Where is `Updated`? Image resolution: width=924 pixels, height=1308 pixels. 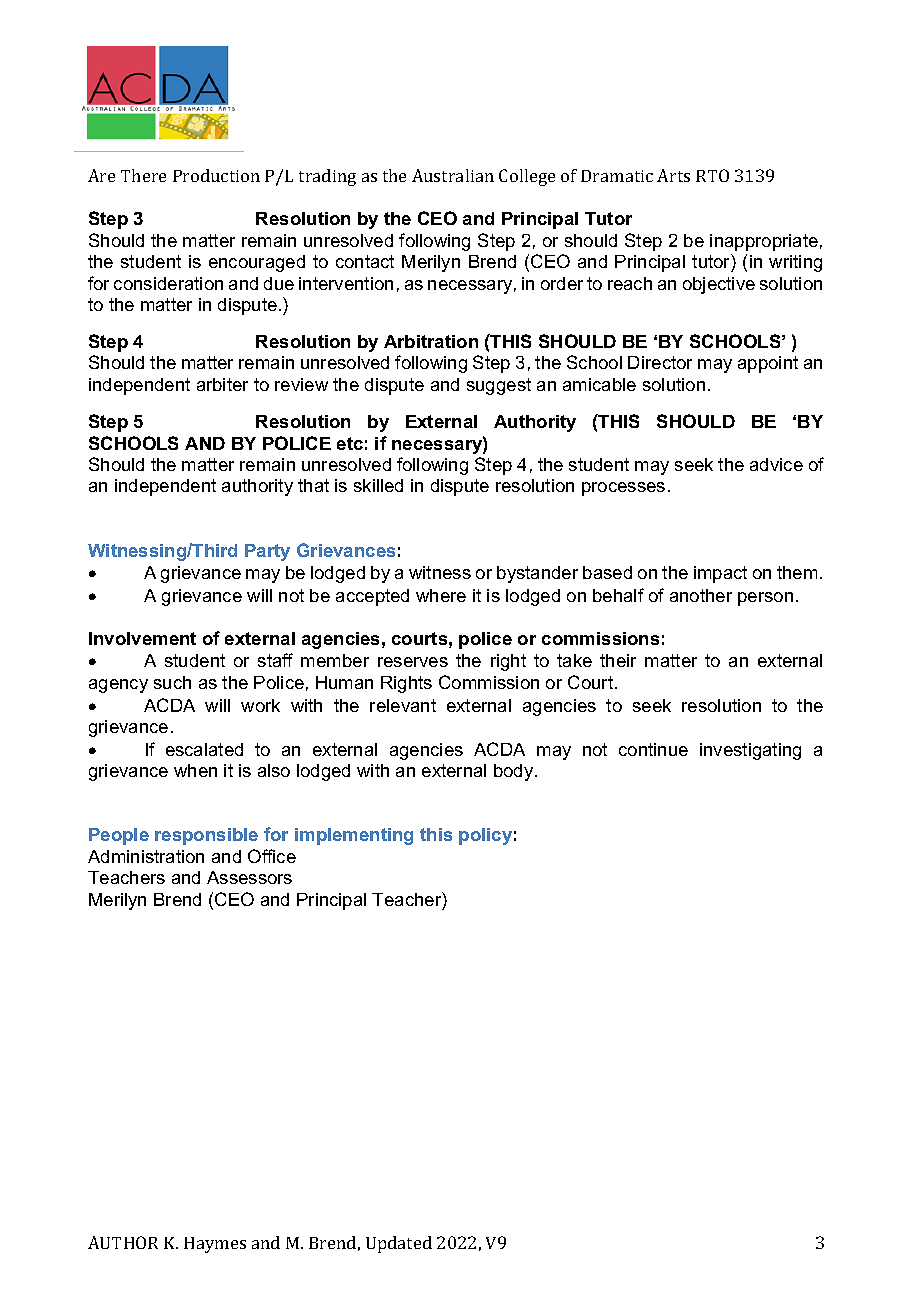
Updated is located at coordinates (399, 1244).
